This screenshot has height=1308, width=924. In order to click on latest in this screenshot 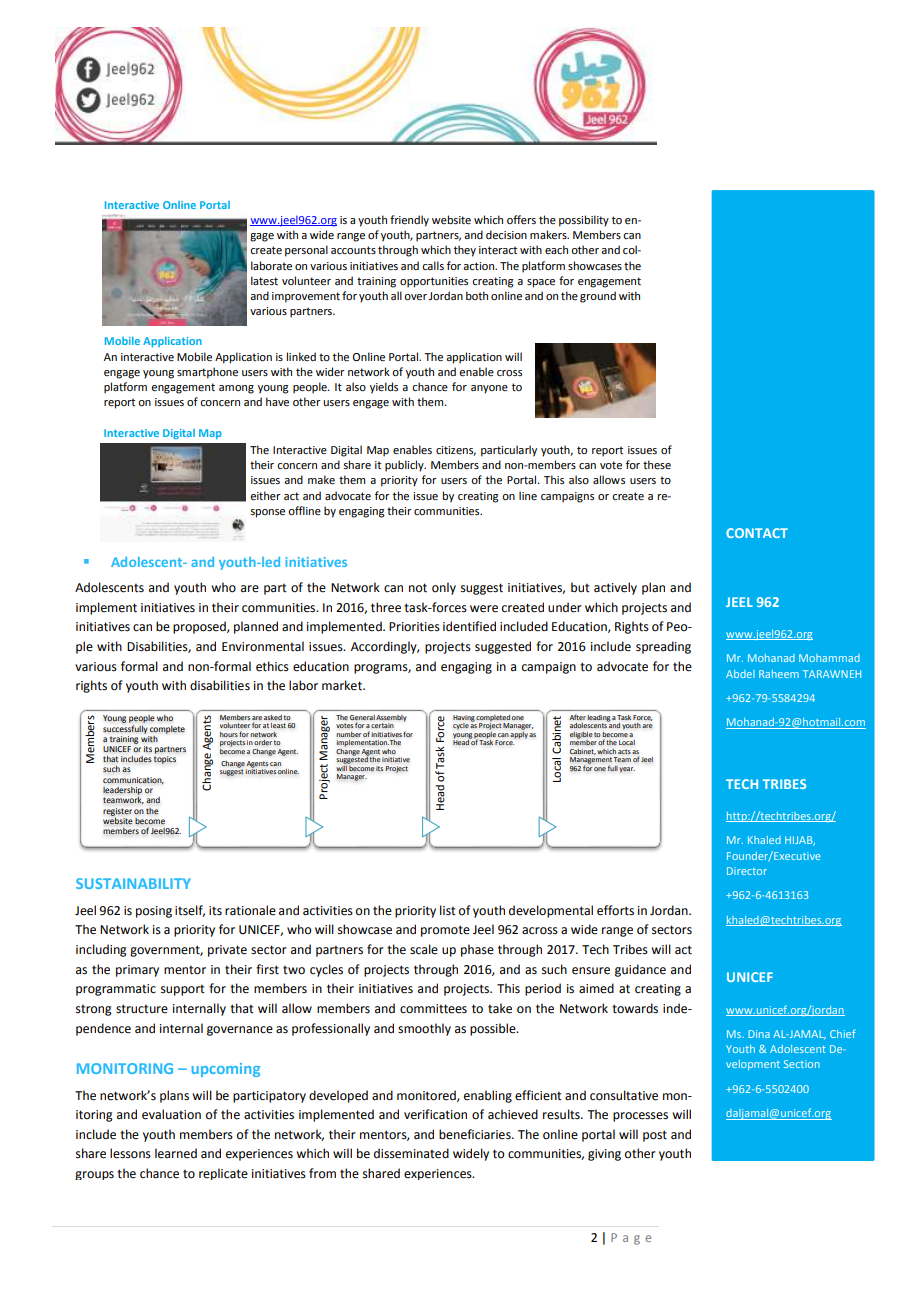, I will do `click(264, 280)`.
